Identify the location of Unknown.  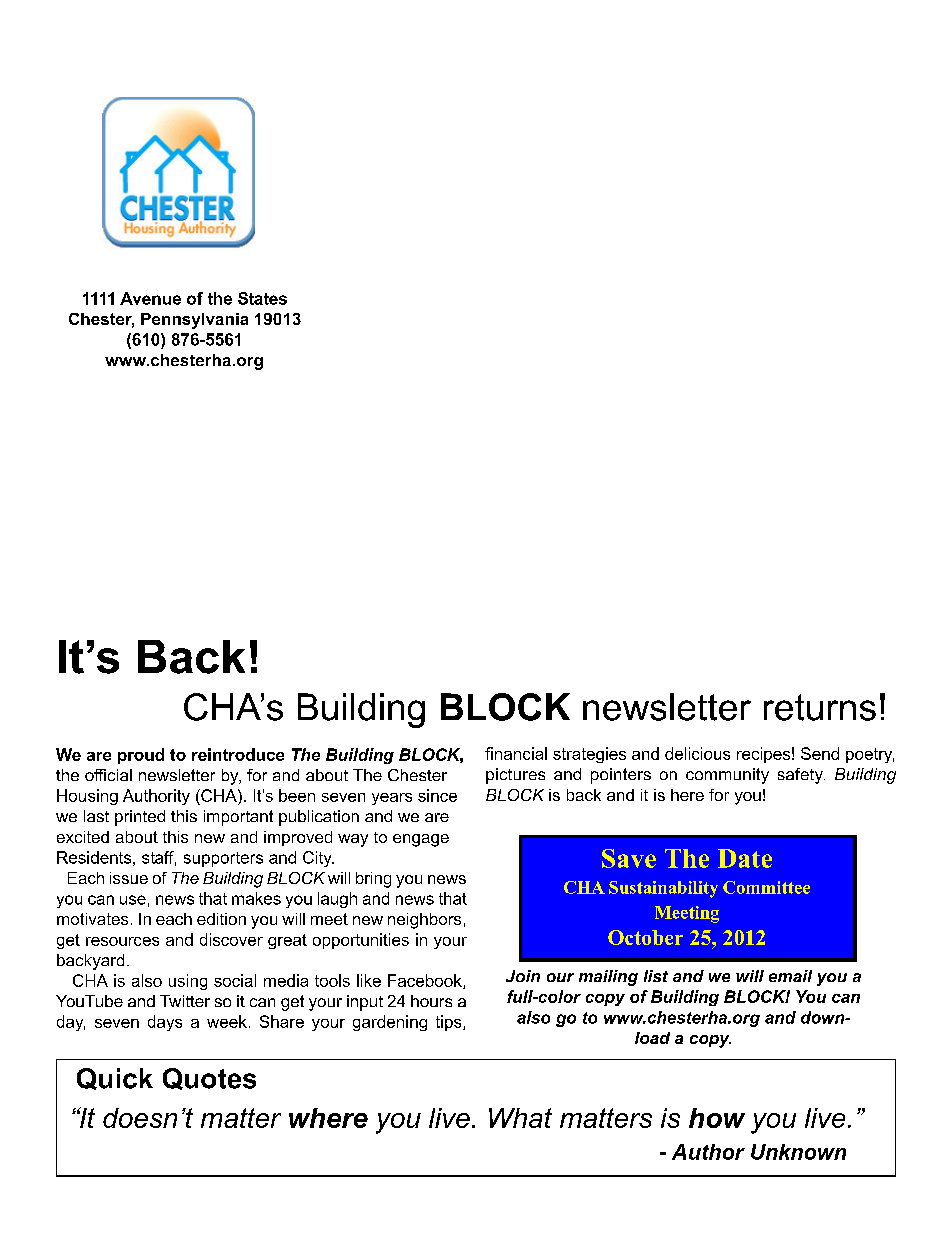
(798, 1152).
